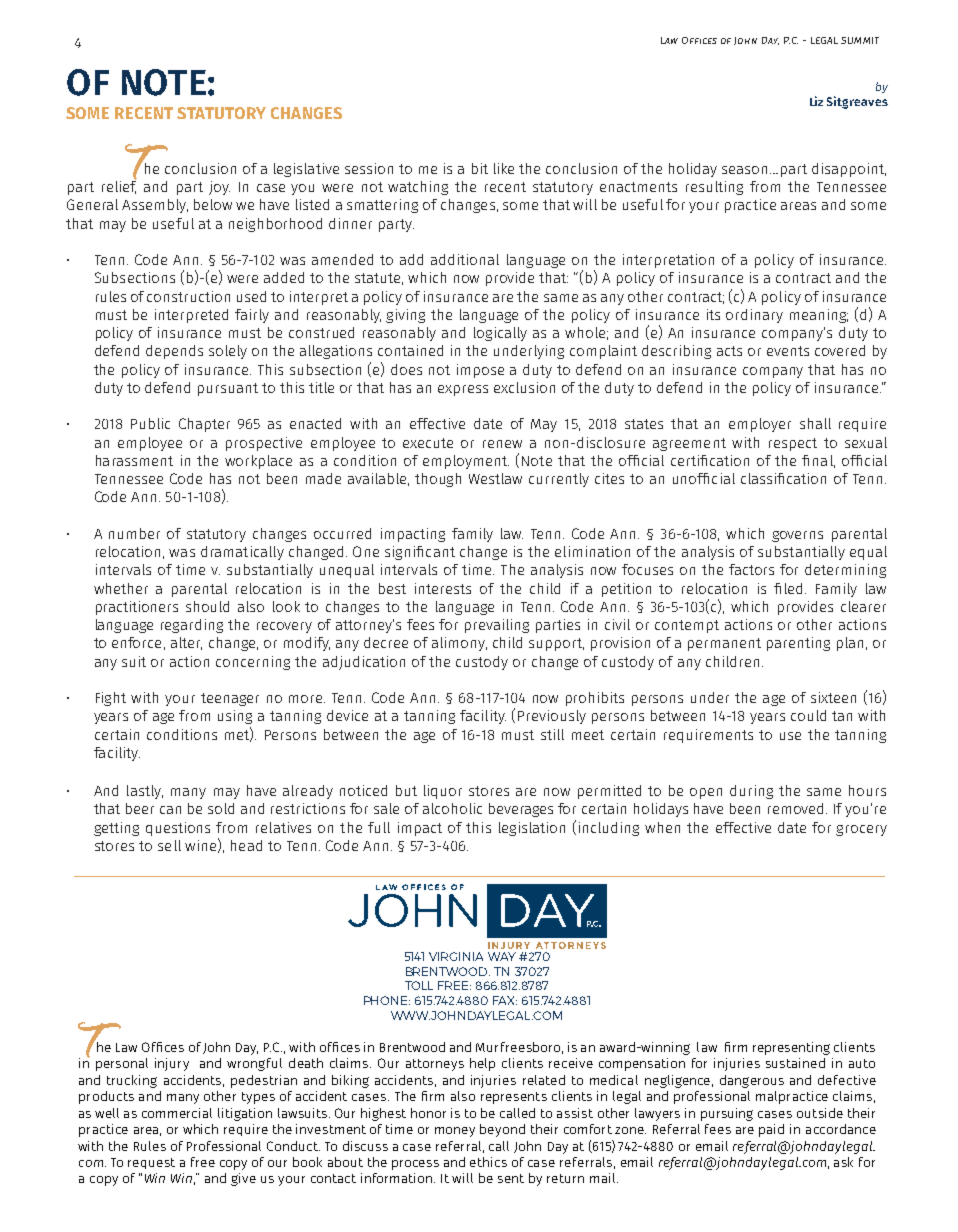 The image size is (958, 1232). I want to click on Liz, so click(816, 101).
